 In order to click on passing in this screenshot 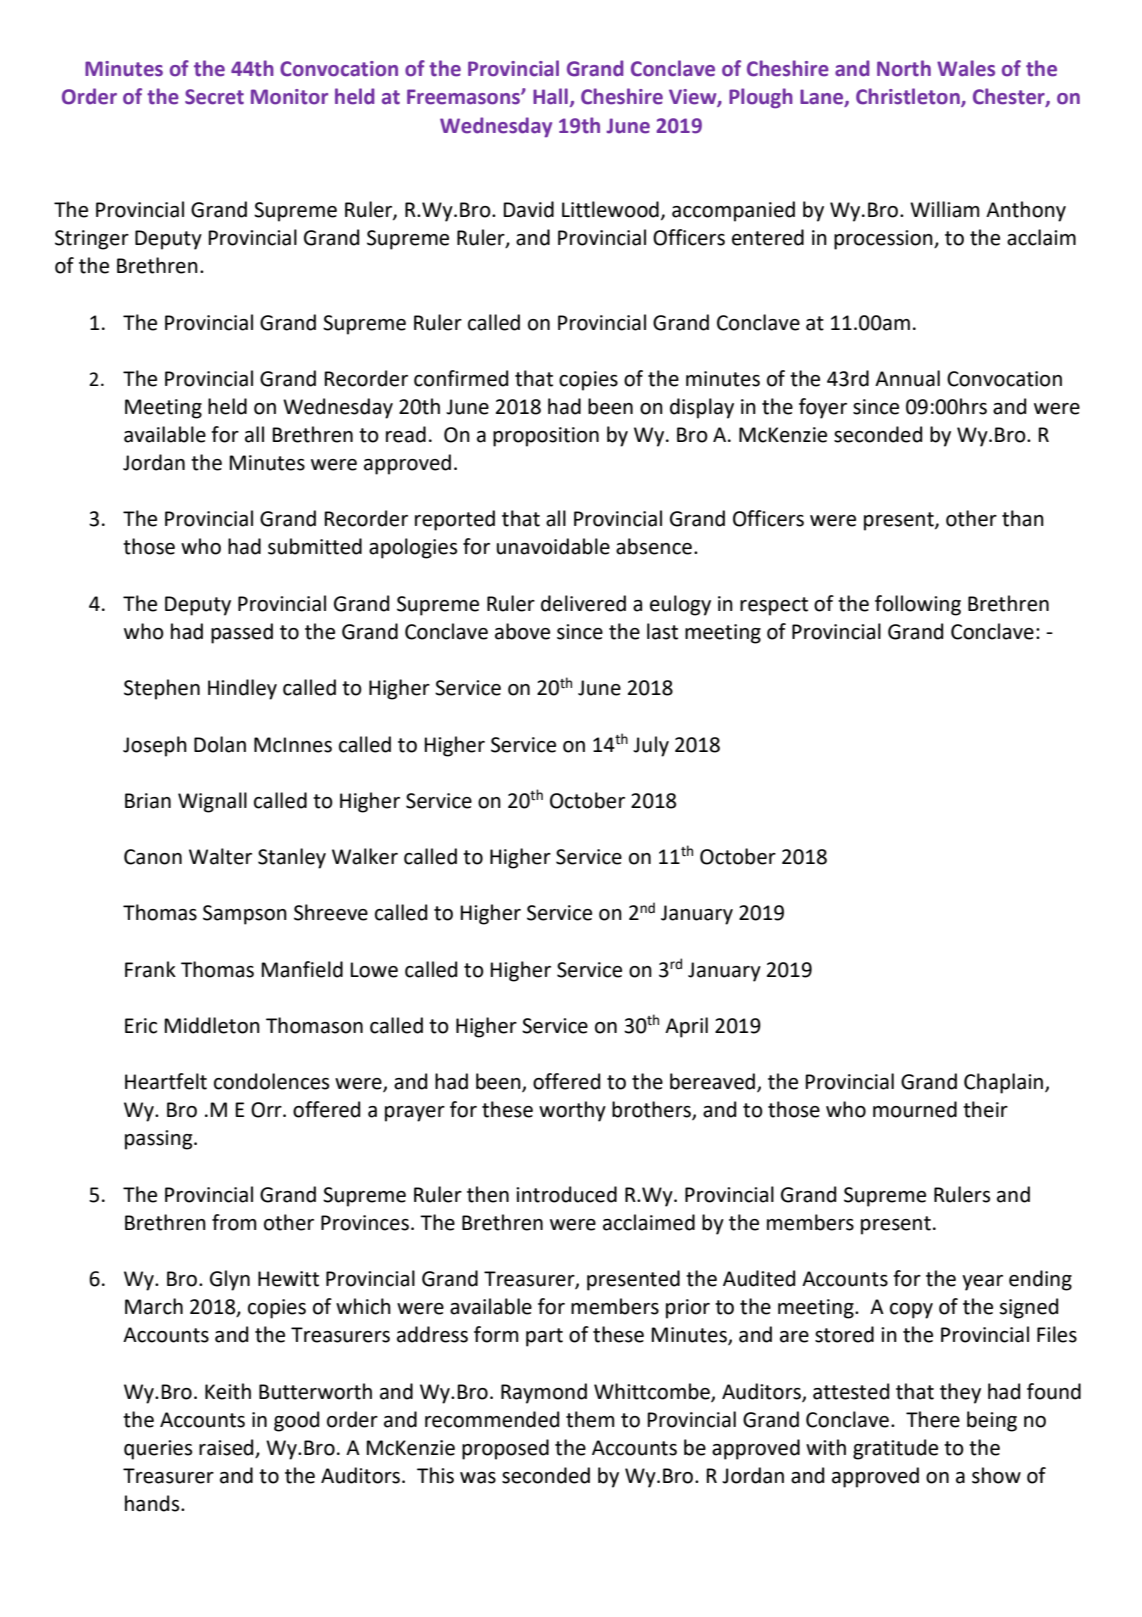, I will do `click(160, 1140)`.
